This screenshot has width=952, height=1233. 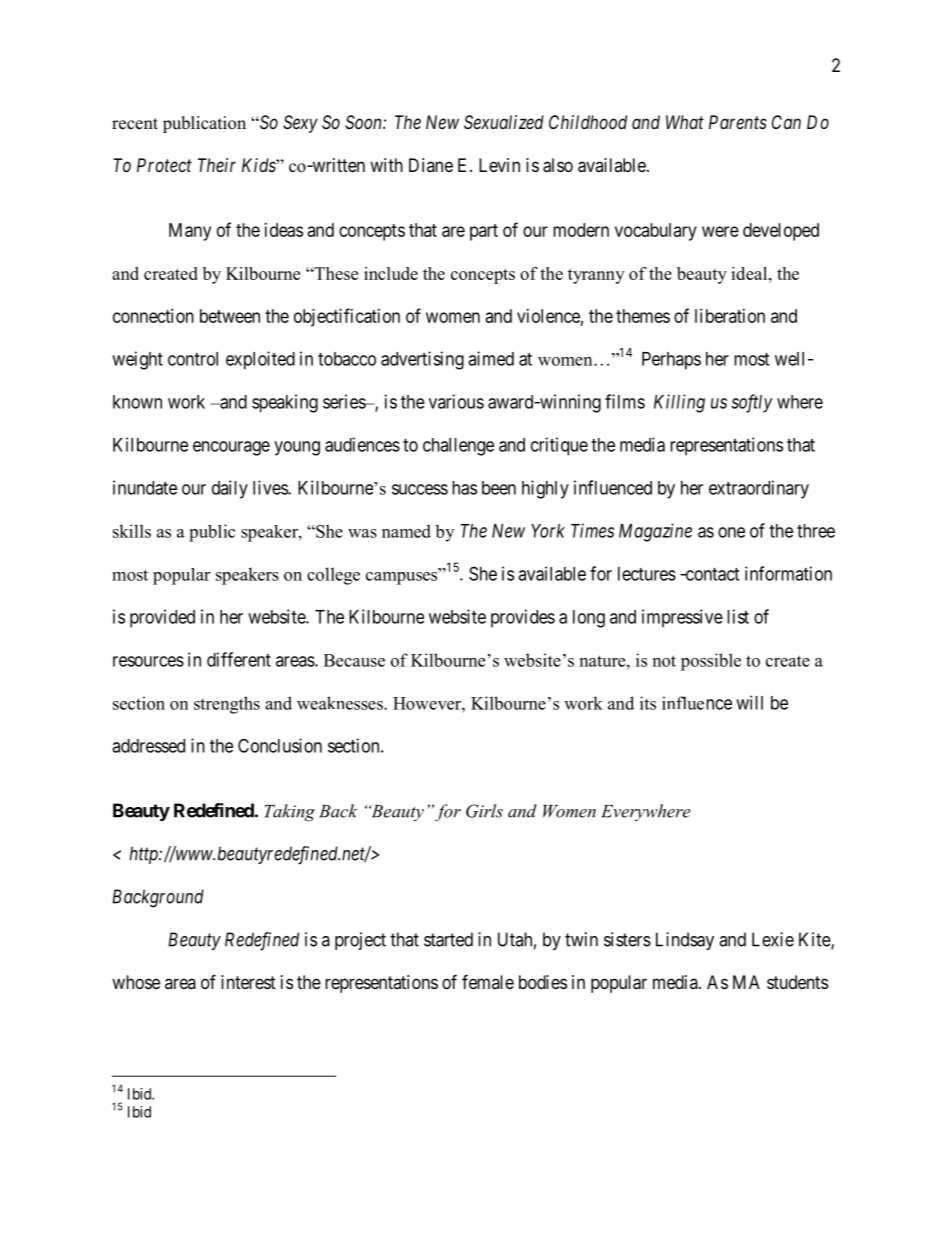 I want to click on Levin, so click(x=499, y=165).
